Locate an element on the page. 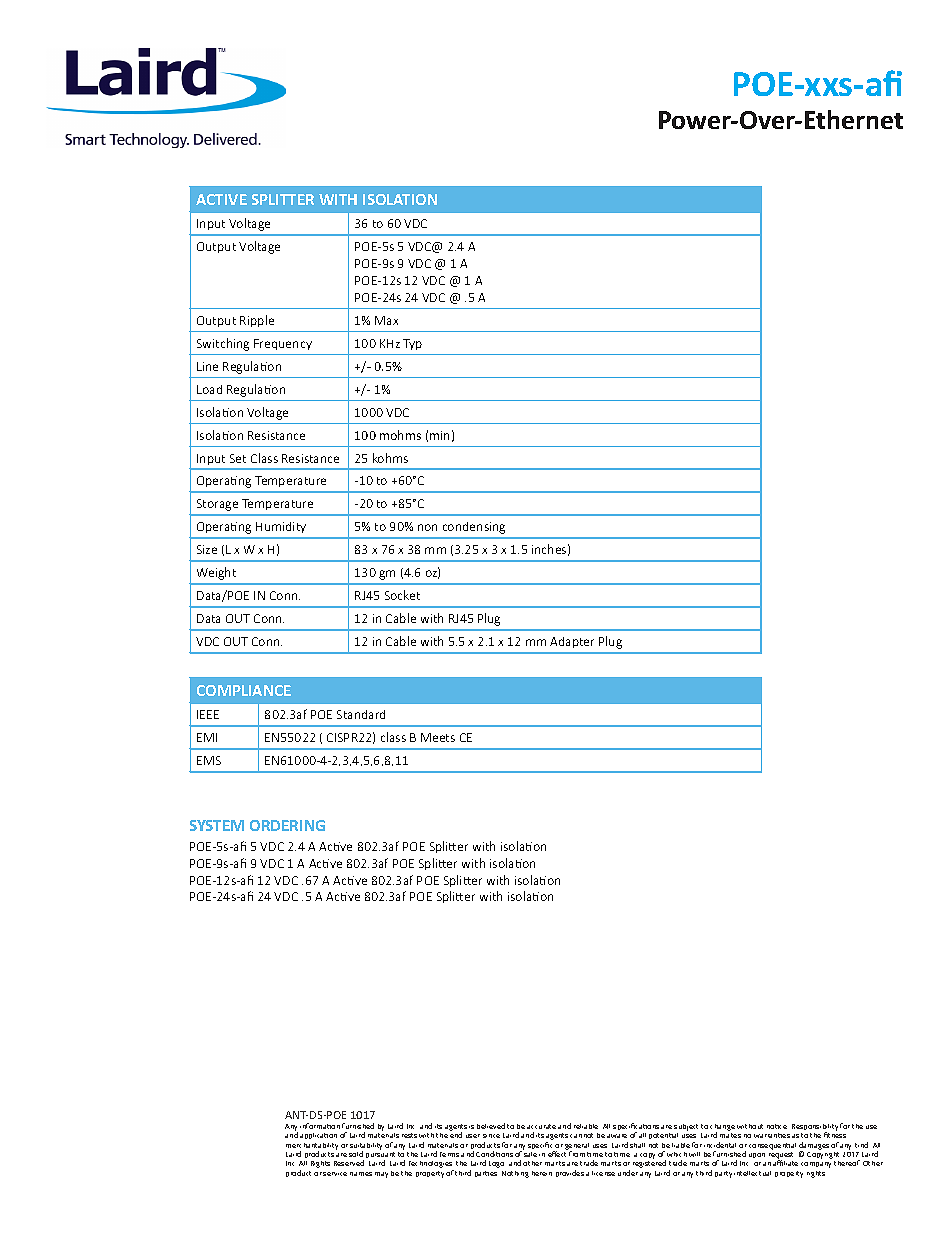  EMS is located at coordinates (209, 760).
